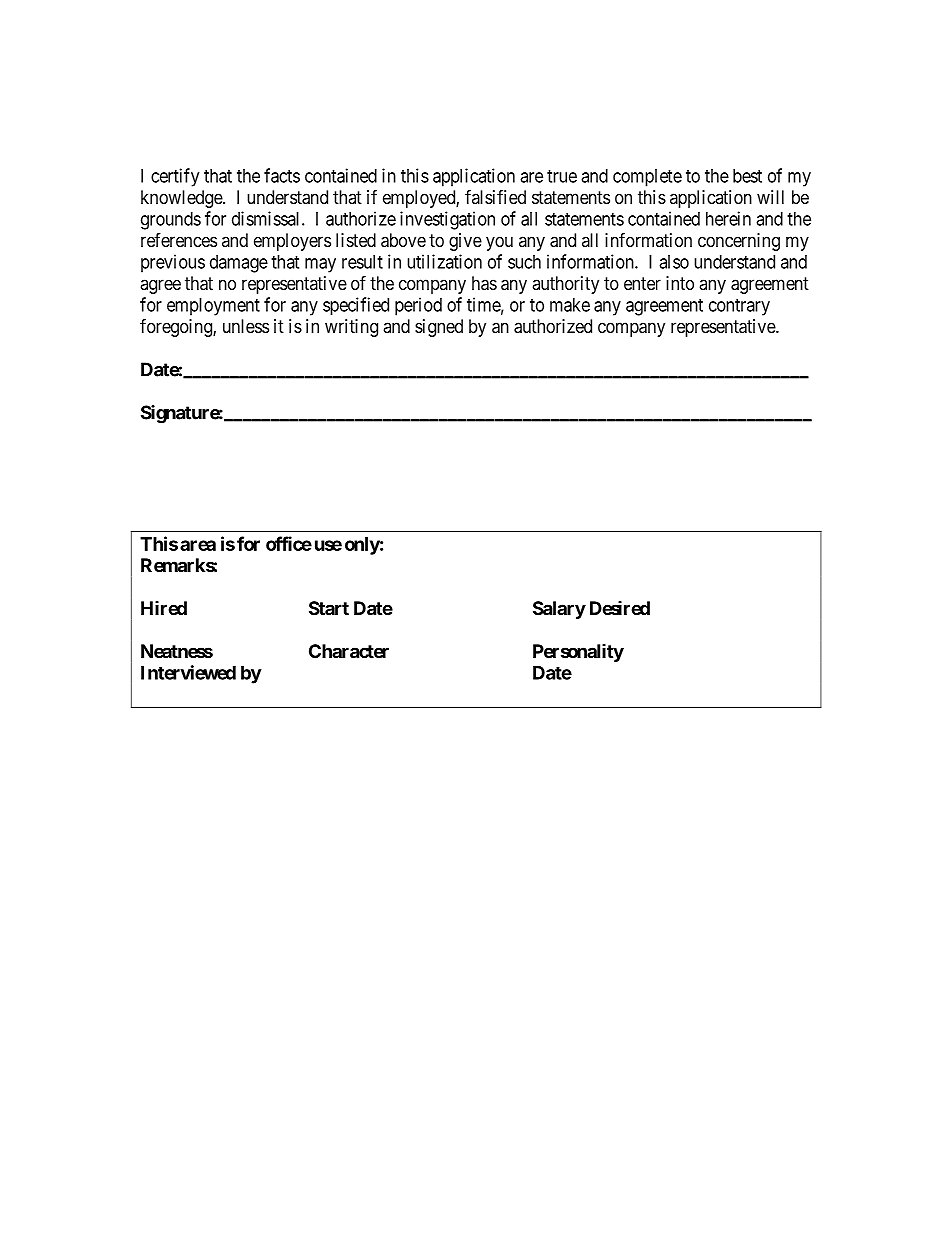 The width and height of the screenshot is (952, 1233). What do you see at coordinates (620, 608) in the screenshot?
I see `Desired` at bounding box center [620, 608].
